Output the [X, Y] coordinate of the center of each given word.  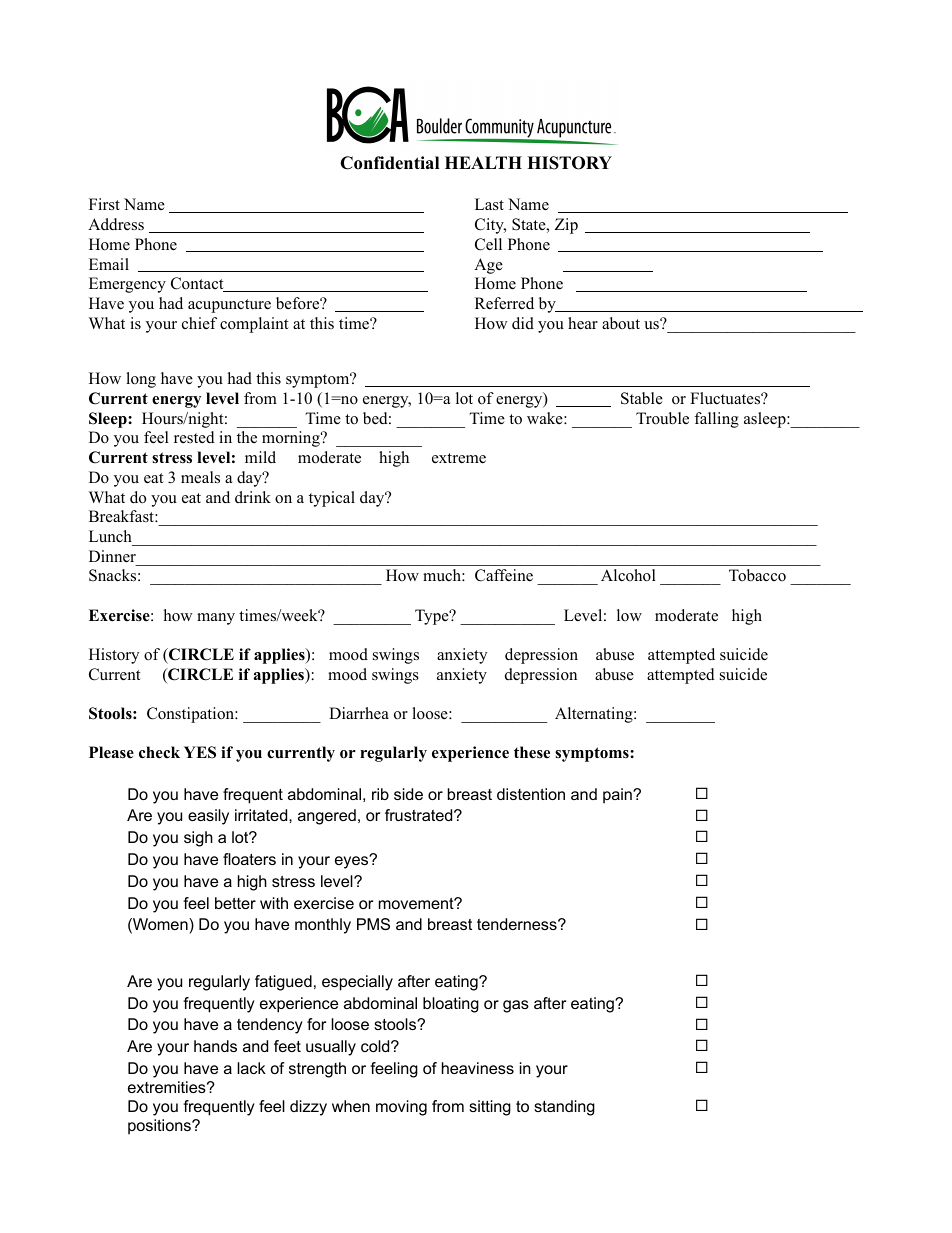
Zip [566, 226]
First [104, 204]
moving [401, 1108]
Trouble [662, 418]
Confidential [389, 163]
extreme [459, 458]
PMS [373, 924]
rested [194, 437]
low [629, 615]
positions [160, 1127]
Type [433, 617]
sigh [198, 839]
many [216, 619]
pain [618, 796]
